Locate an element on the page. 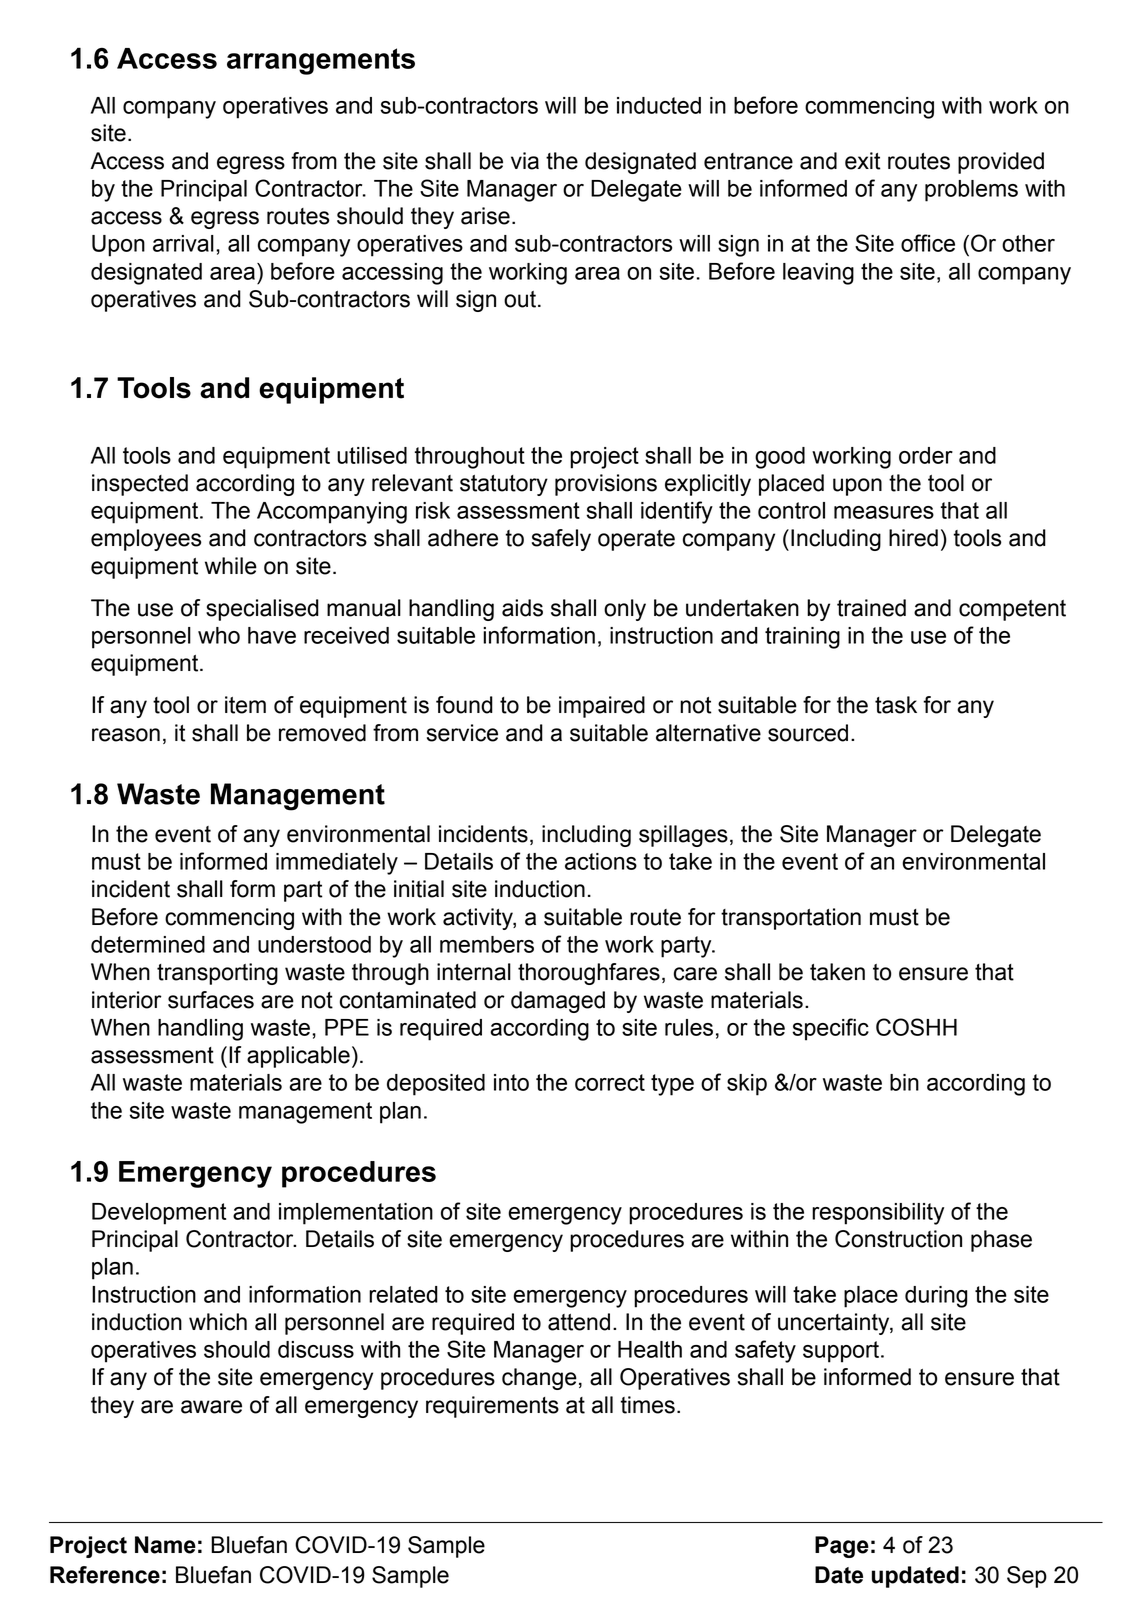  correct is located at coordinates (610, 1082).
